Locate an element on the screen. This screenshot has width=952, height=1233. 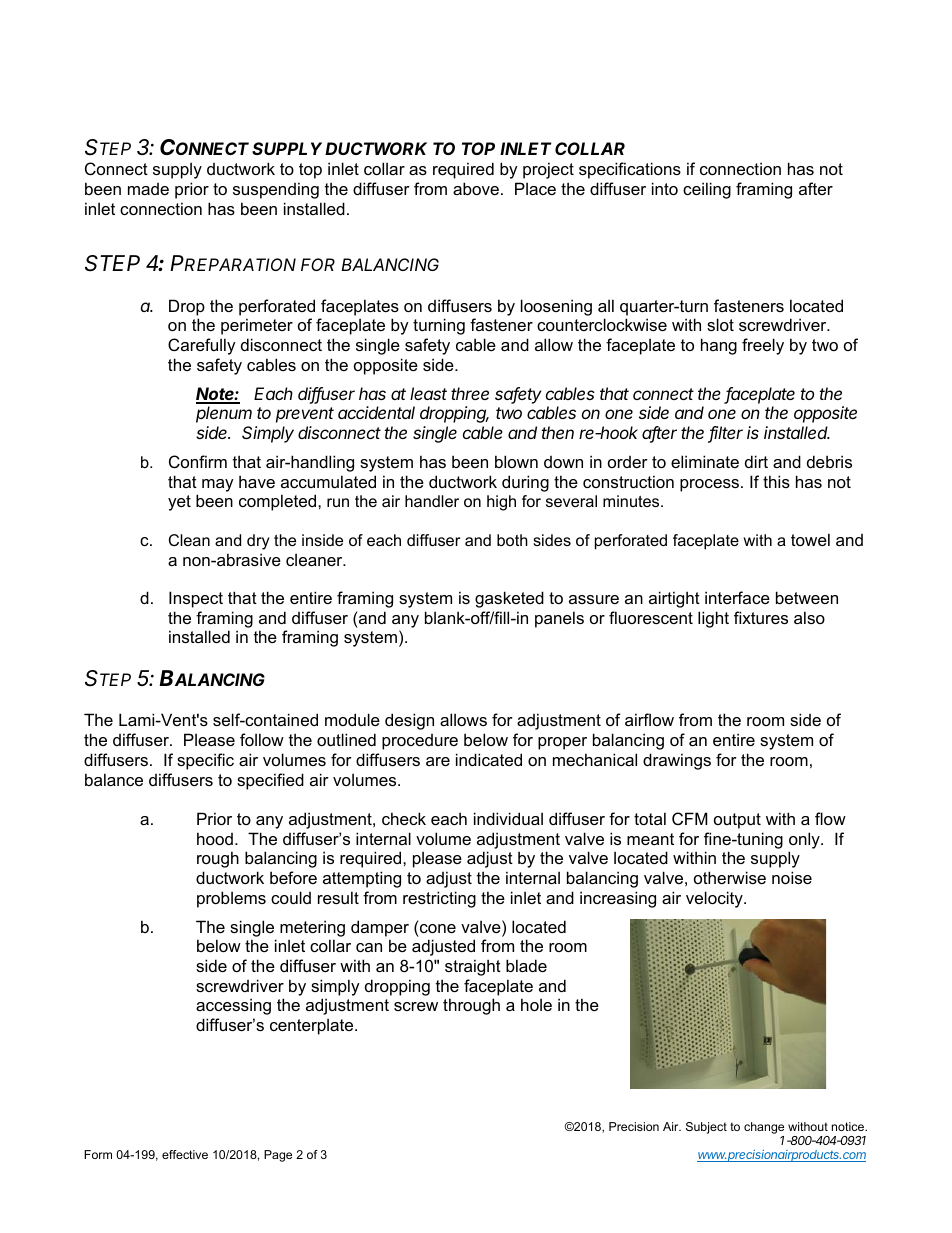
Subject is located at coordinates (706, 1128).
